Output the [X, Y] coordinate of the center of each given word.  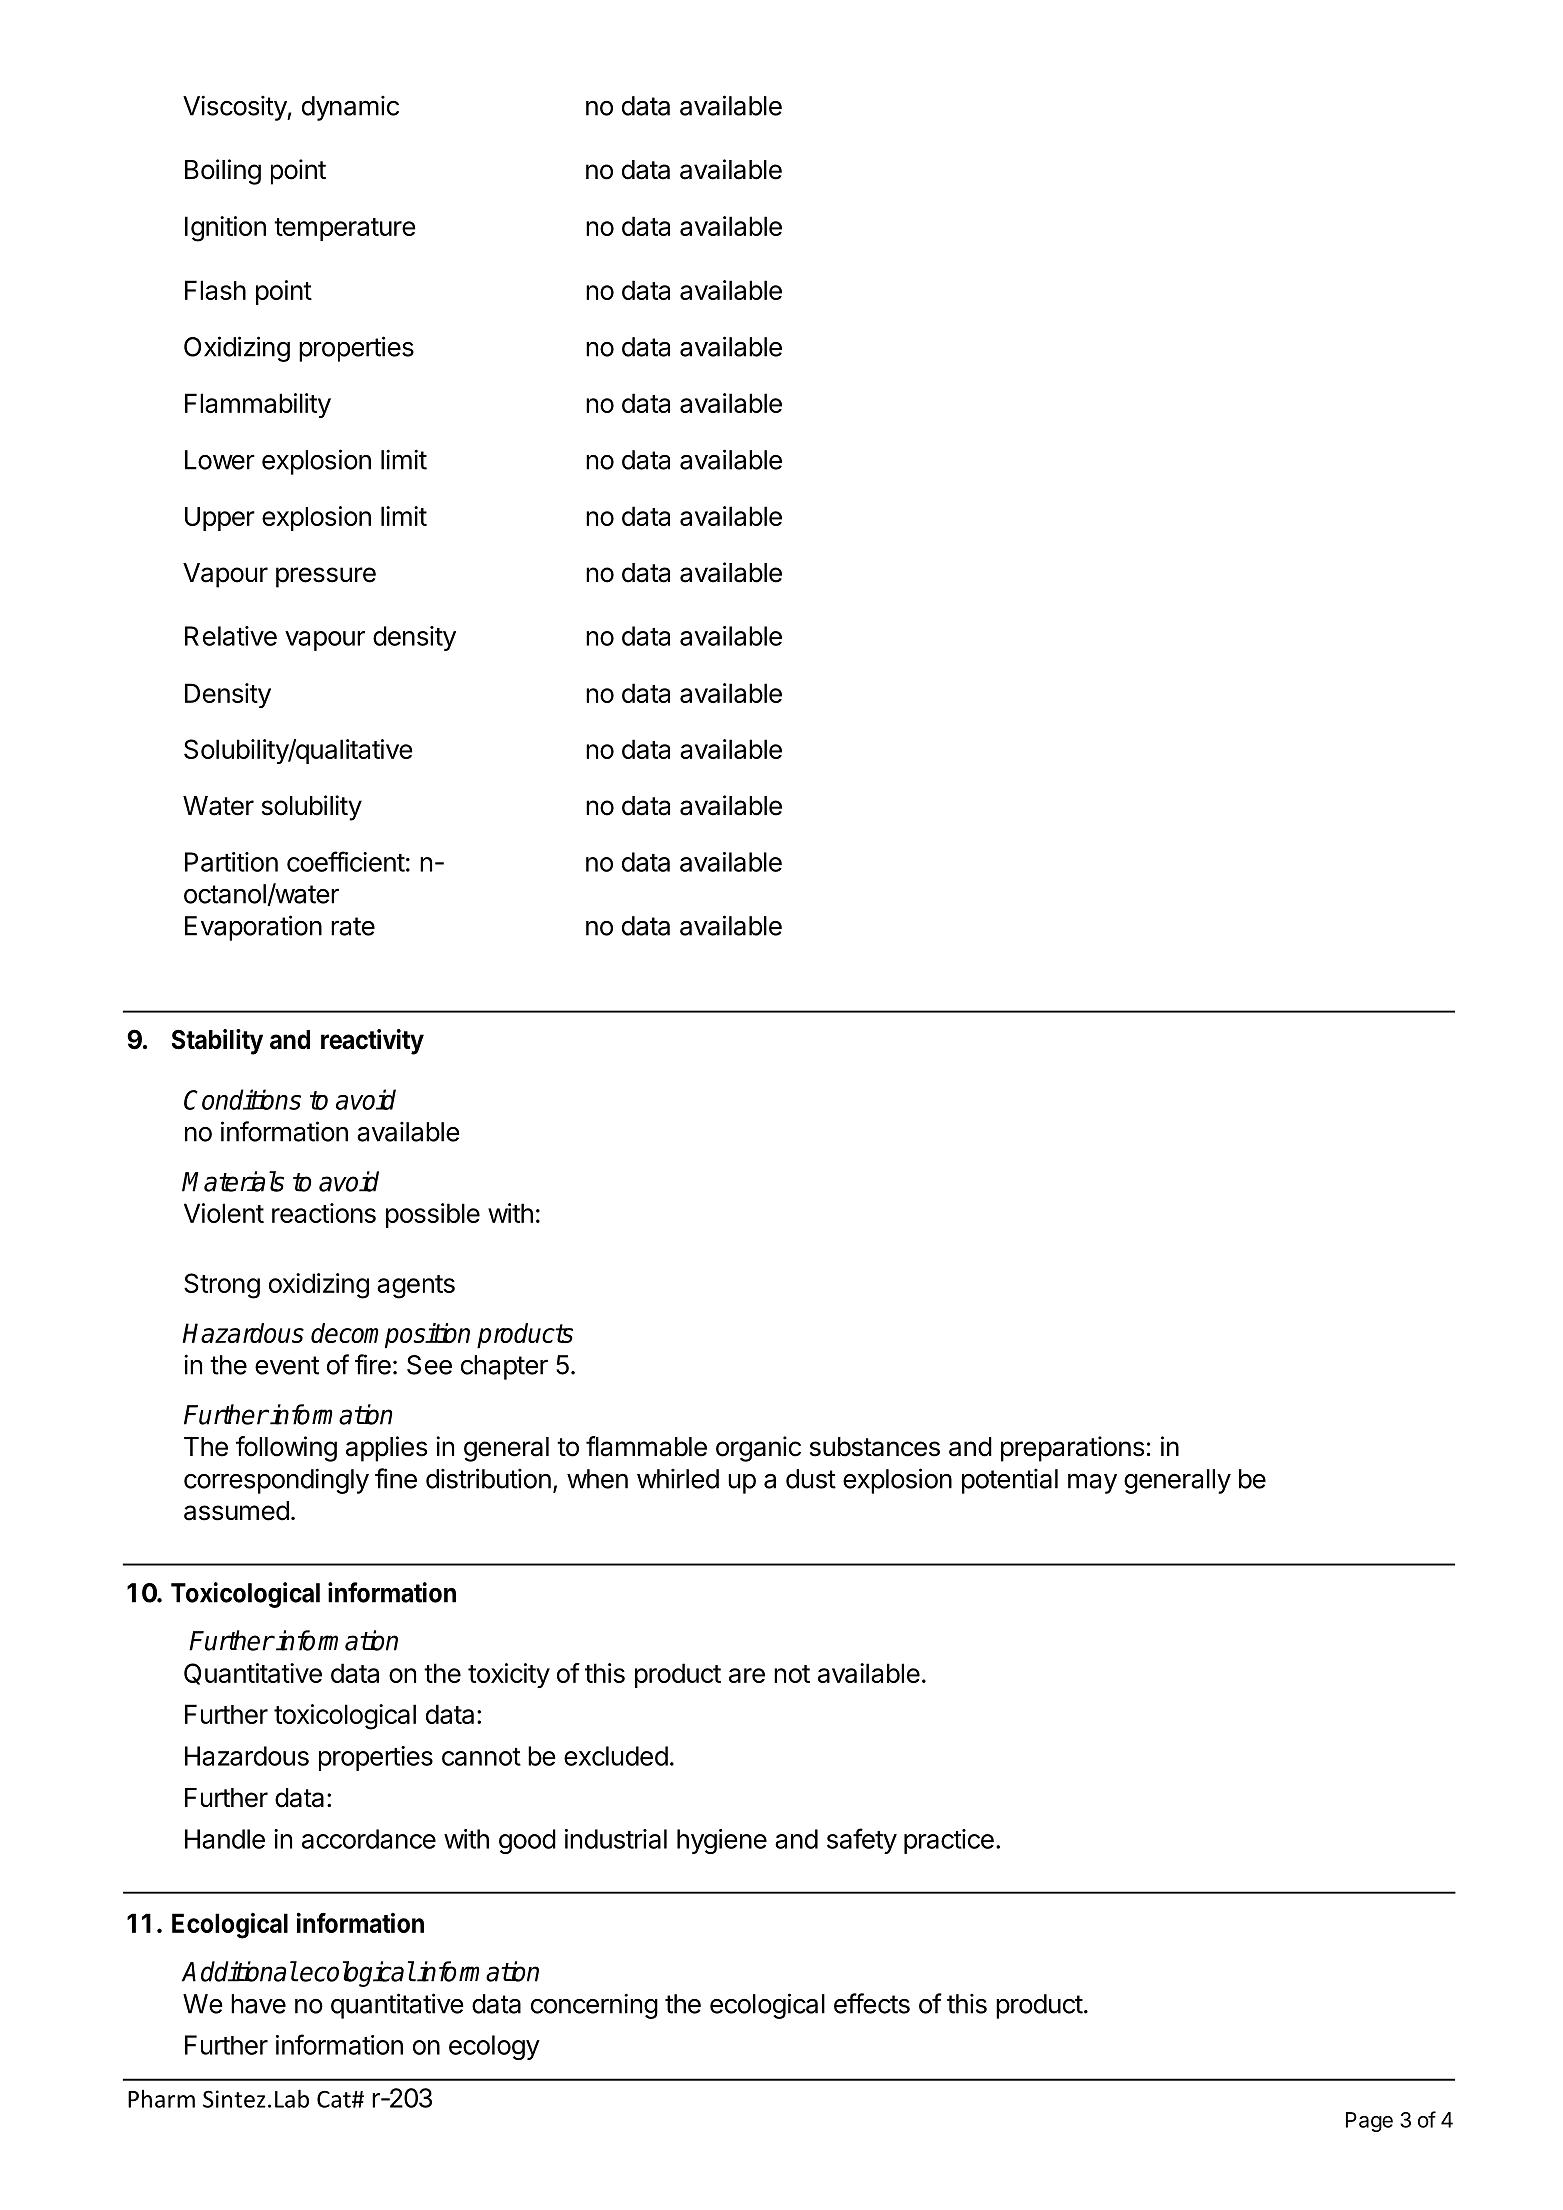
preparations [1072, 1449]
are [747, 1675]
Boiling [223, 172]
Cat [335, 2099]
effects [872, 2003]
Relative [231, 636]
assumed [236, 1511]
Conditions [242, 1099]
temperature [345, 229]
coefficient [346, 861]
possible [433, 1215]
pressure [326, 577]
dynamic [350, 108]
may [1092, 1483]
